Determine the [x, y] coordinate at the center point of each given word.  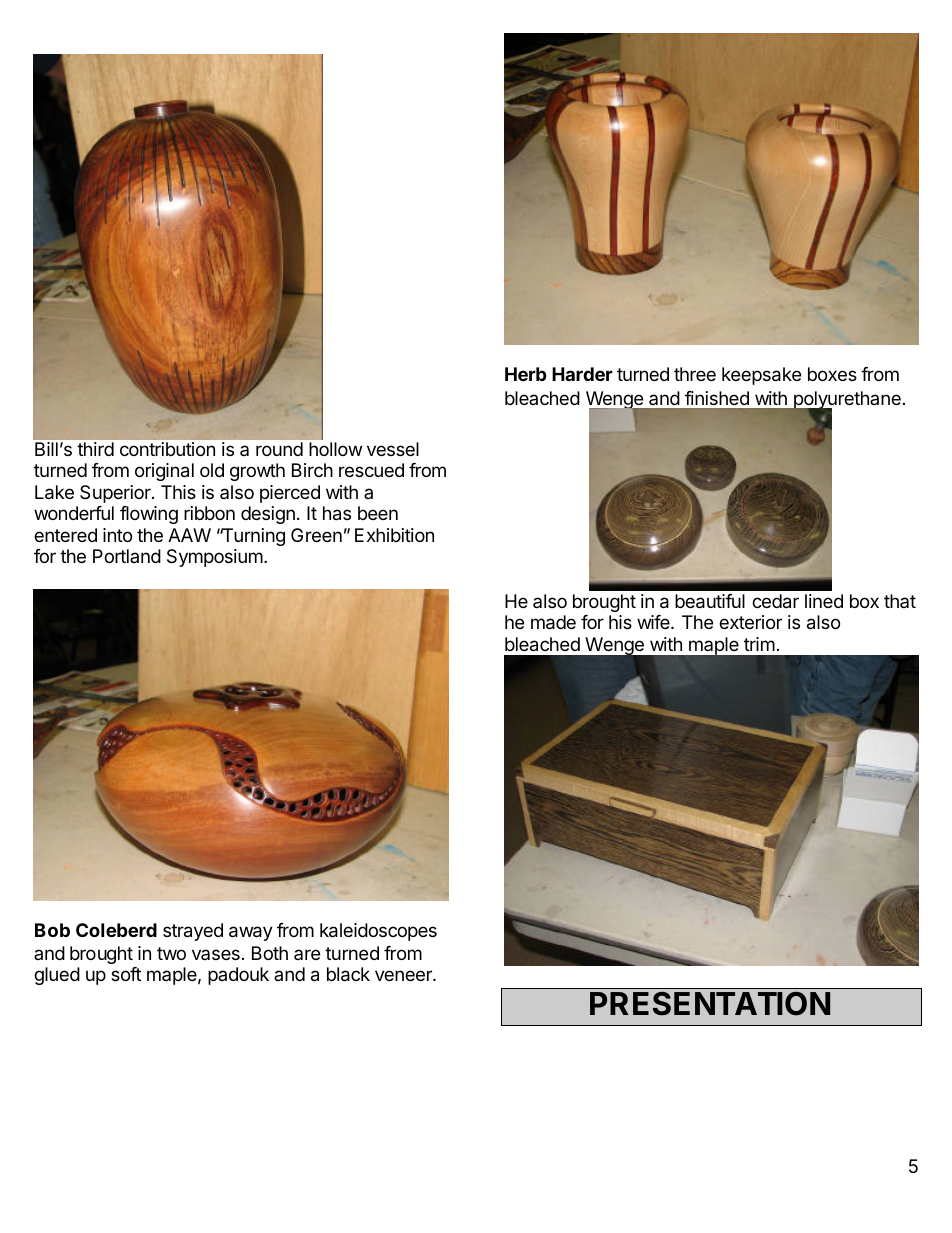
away [251, 933]
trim [759, 644]
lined [824, 601]
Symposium [215, 558]
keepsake [761, 376]
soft [126, 974]
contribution [167, 449]
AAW [189, 535]
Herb [526, 374]
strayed [193, 932]
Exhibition [394, 535]
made [553, 622]
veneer [404, 975]
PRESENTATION [710, 1004]
